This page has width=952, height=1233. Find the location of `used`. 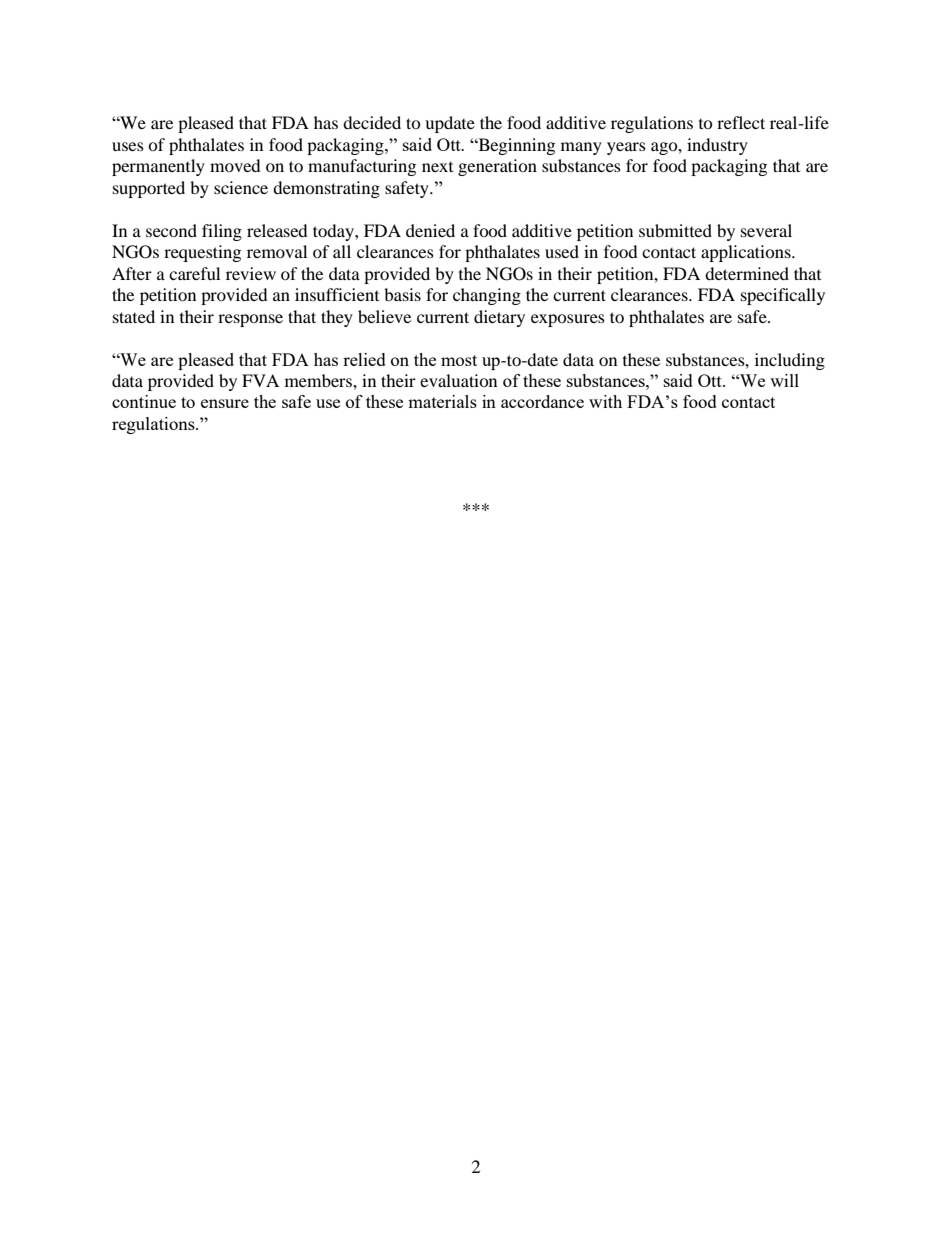

used is located at coordinates (562, 251).
